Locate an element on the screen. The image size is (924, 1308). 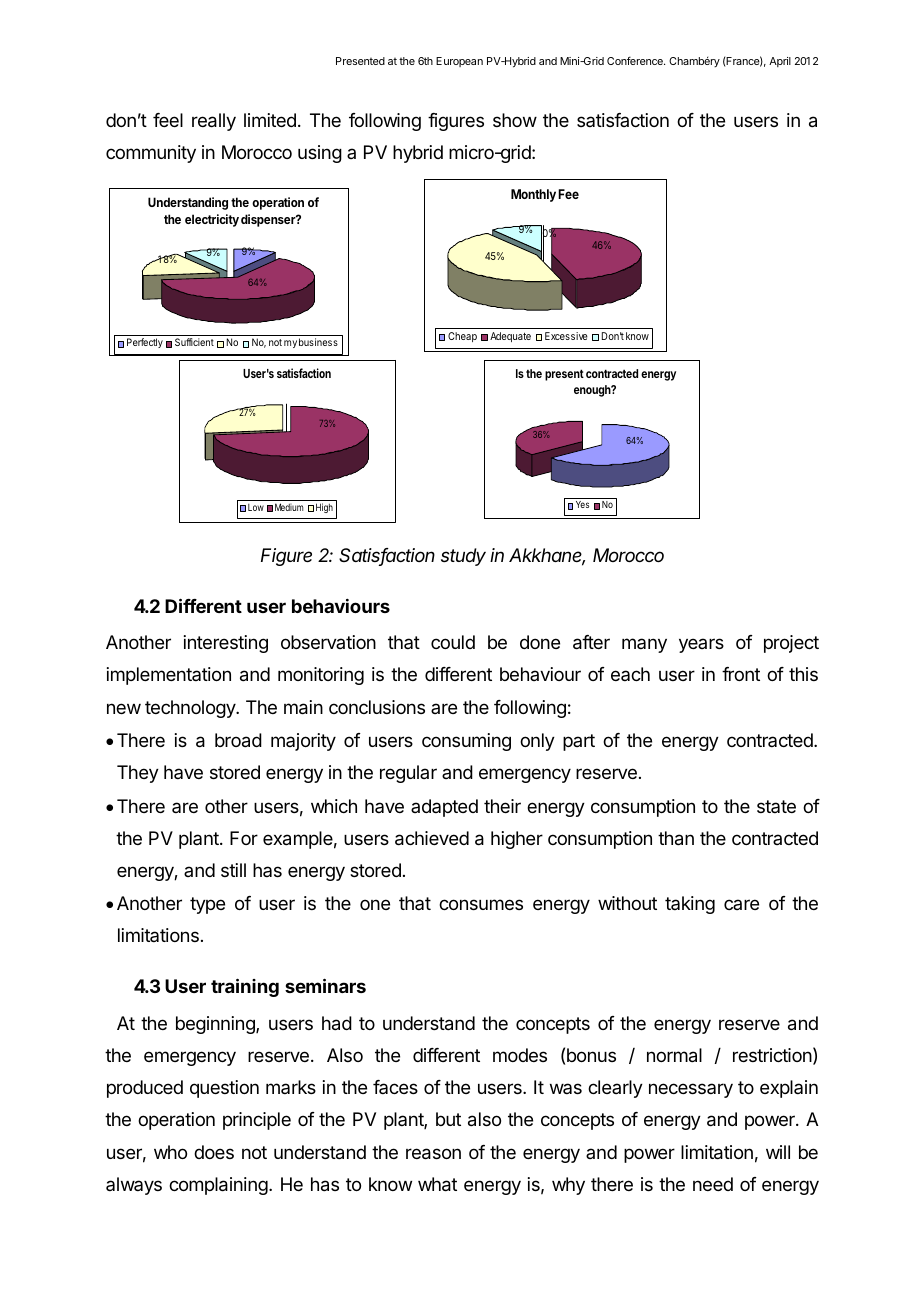
front is located at coordinates (741, 674).
